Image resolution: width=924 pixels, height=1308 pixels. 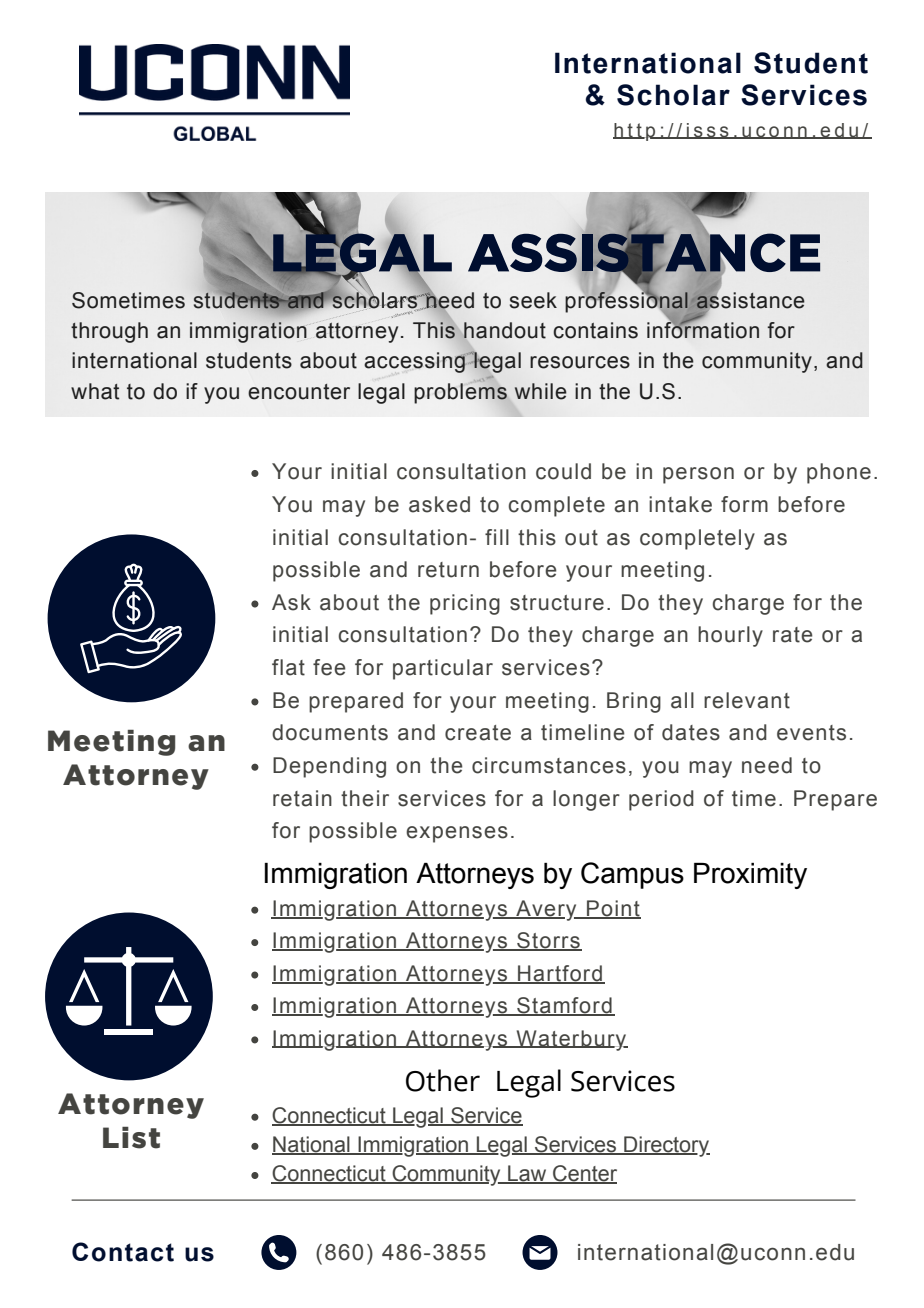 What do you see at coordinates (571, 1040) in the screenshot?
I see `Waterbury` at bounding box center [571, 1040].
